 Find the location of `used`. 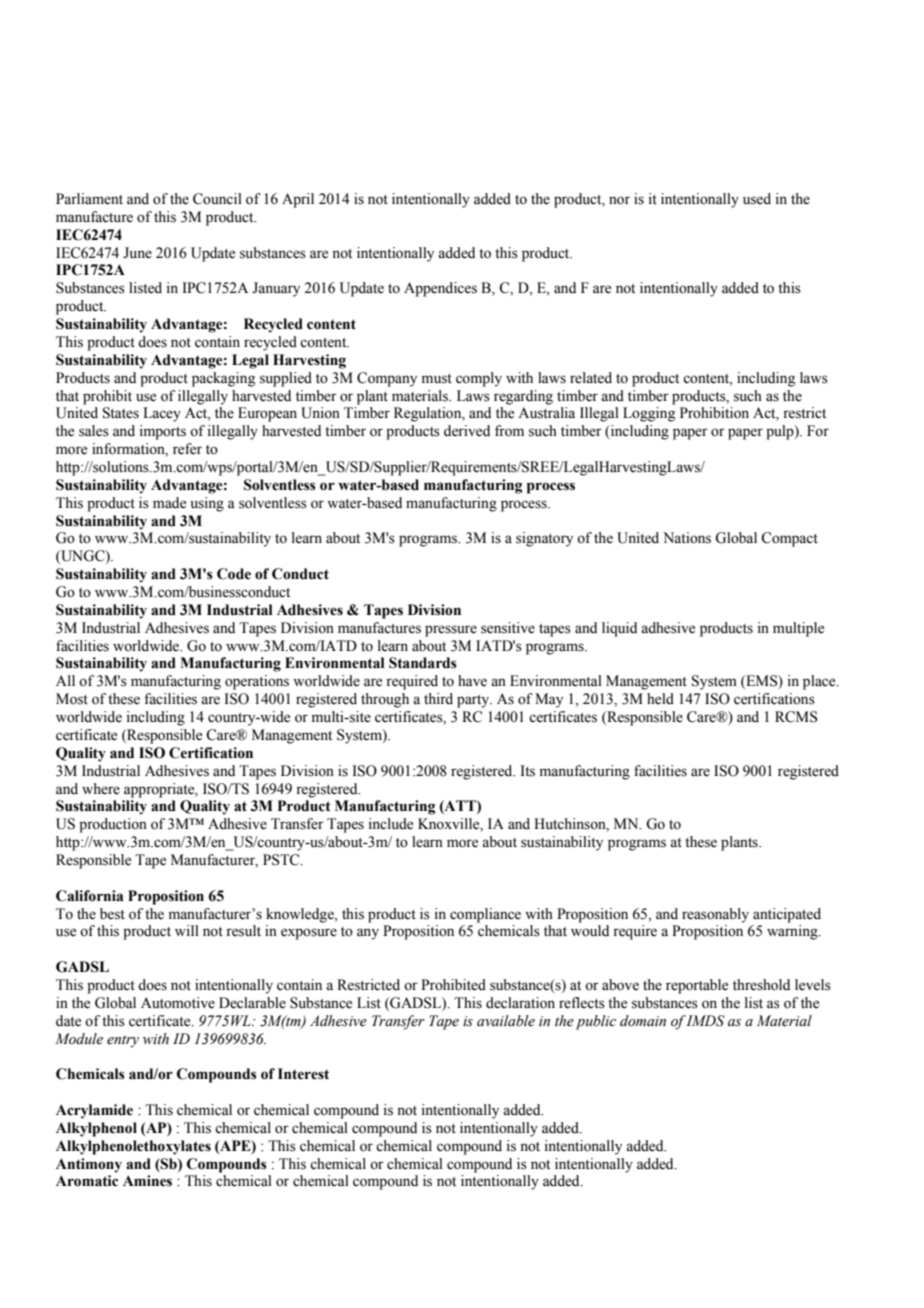

used is located at coordinates (757, 199).
